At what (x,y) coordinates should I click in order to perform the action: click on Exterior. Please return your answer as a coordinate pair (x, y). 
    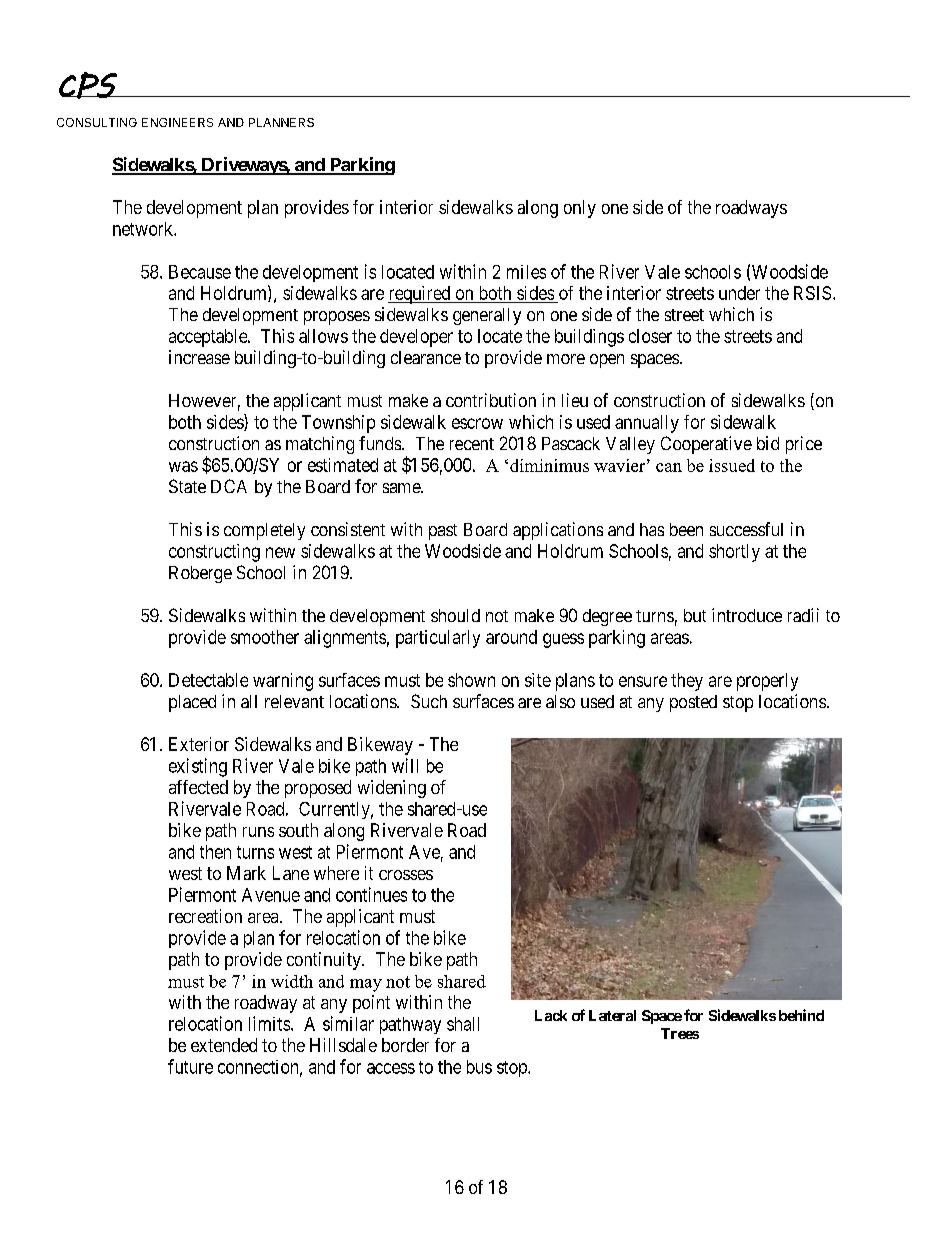
    Looking at the image, I should click on (199, 744).
